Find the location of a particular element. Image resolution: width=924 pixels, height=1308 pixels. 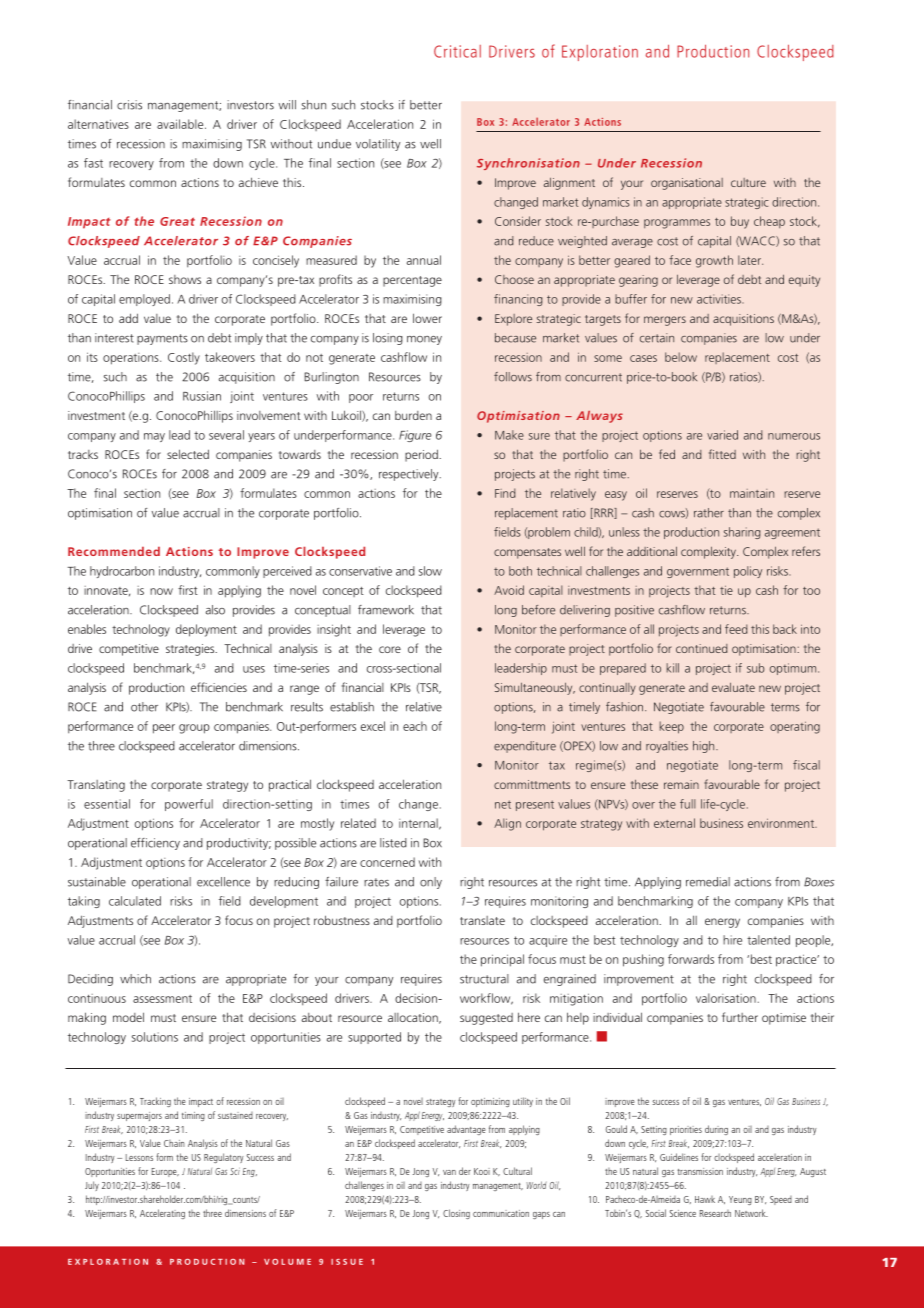

each is located at coordinates (415, 726).
